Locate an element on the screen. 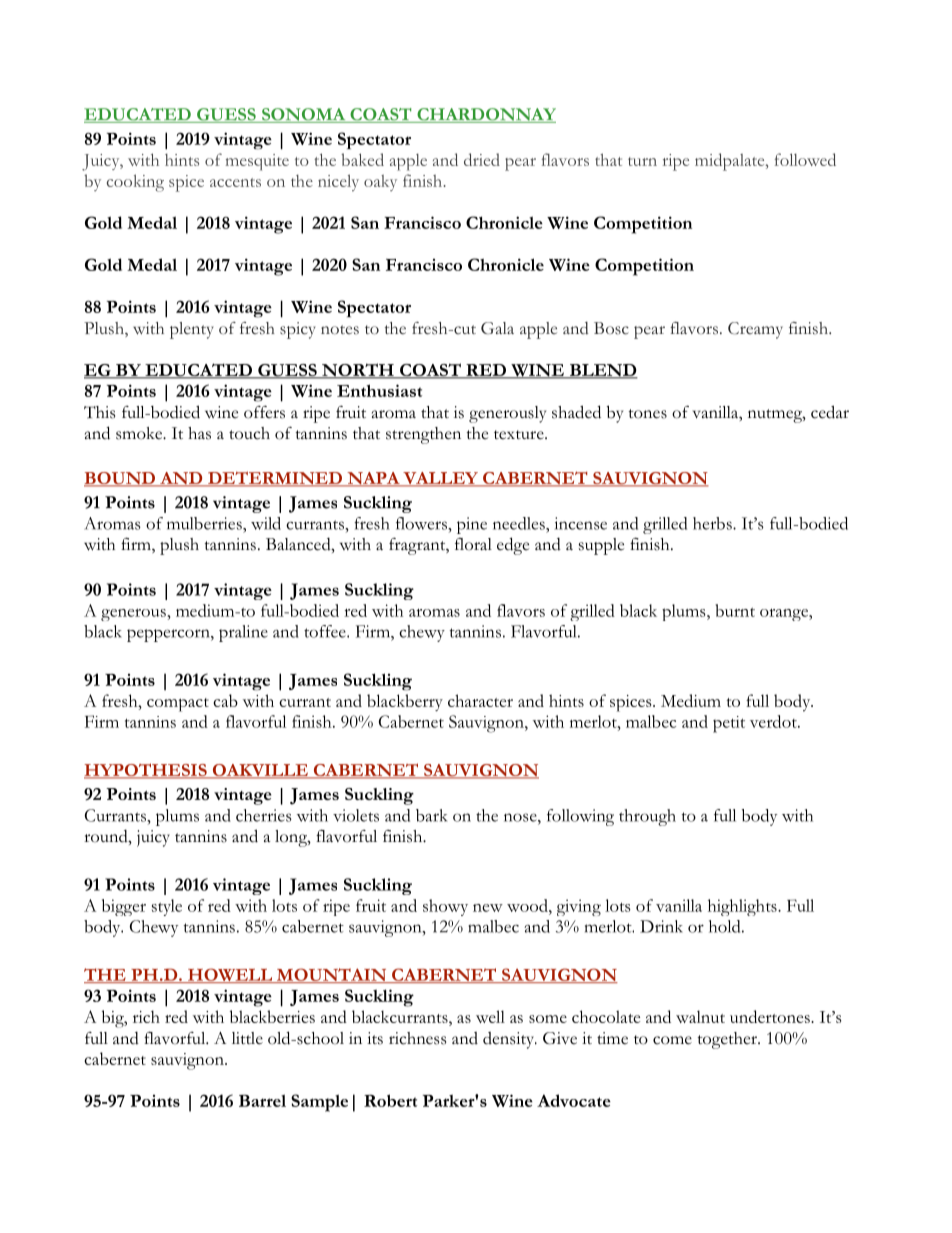 Image resolution: width=952 pixels, height=1233 pixels. compact is located at coordinates (178, 705).
